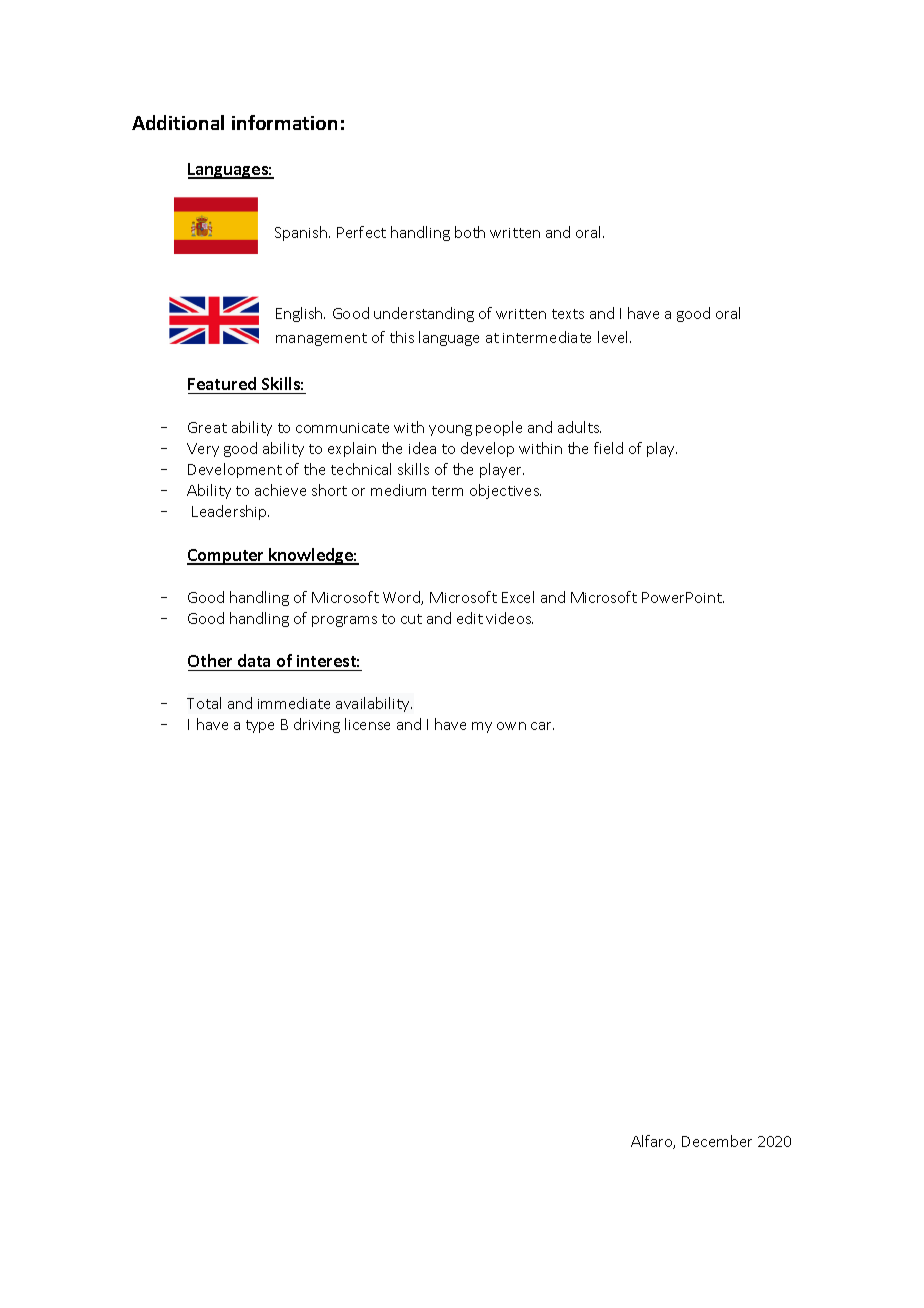 The width and height of the page is (924, 1308). What do you see at coordinates (284, 122) in the page?
I see `information` at bounding box center [284, 122].
